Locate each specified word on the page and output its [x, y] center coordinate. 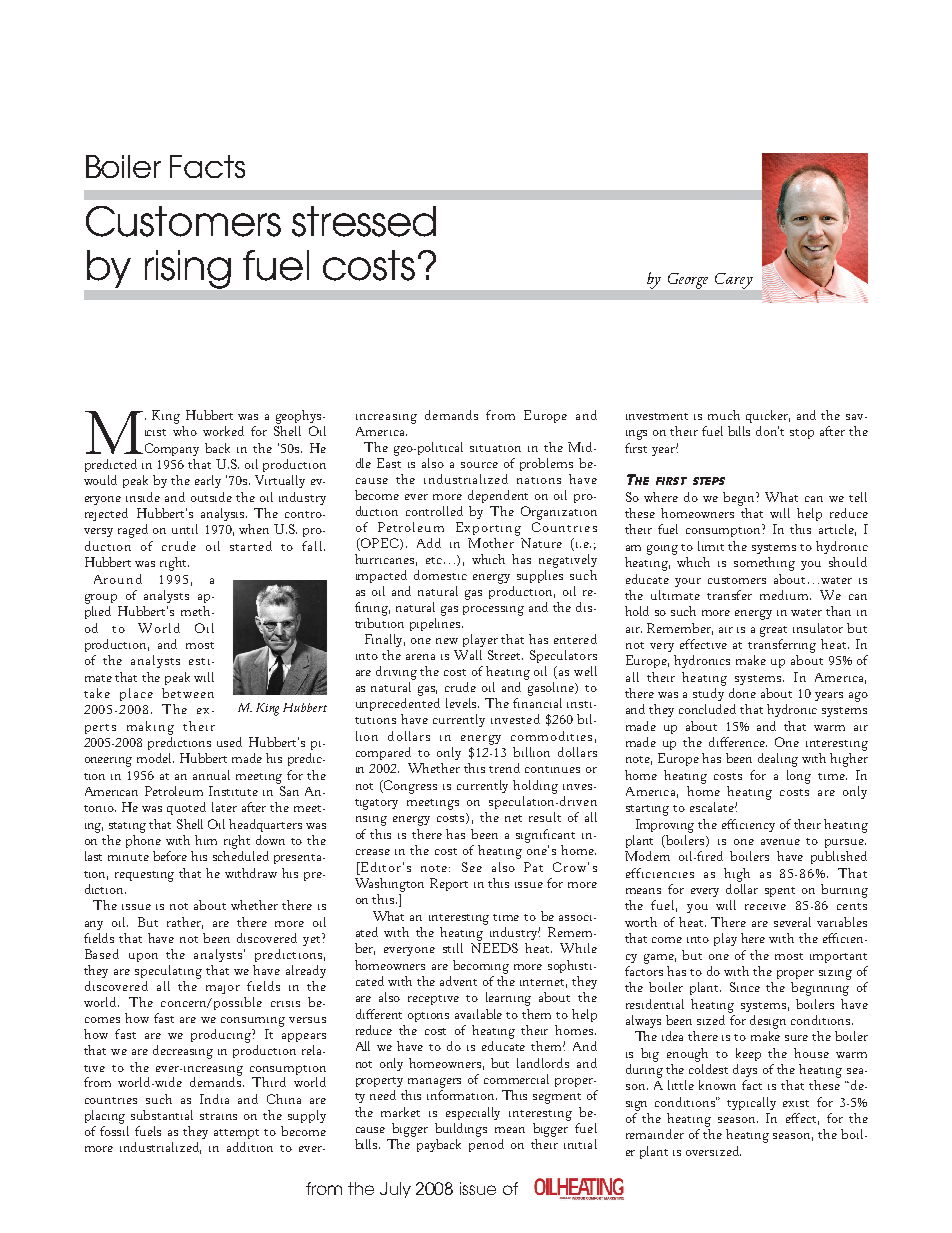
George [688, 281]
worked [223, 431]
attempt [236, 1134]
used [229, 742]
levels [462, 703]
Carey [734, 281]
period [486, 1145]
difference [738, 742]
